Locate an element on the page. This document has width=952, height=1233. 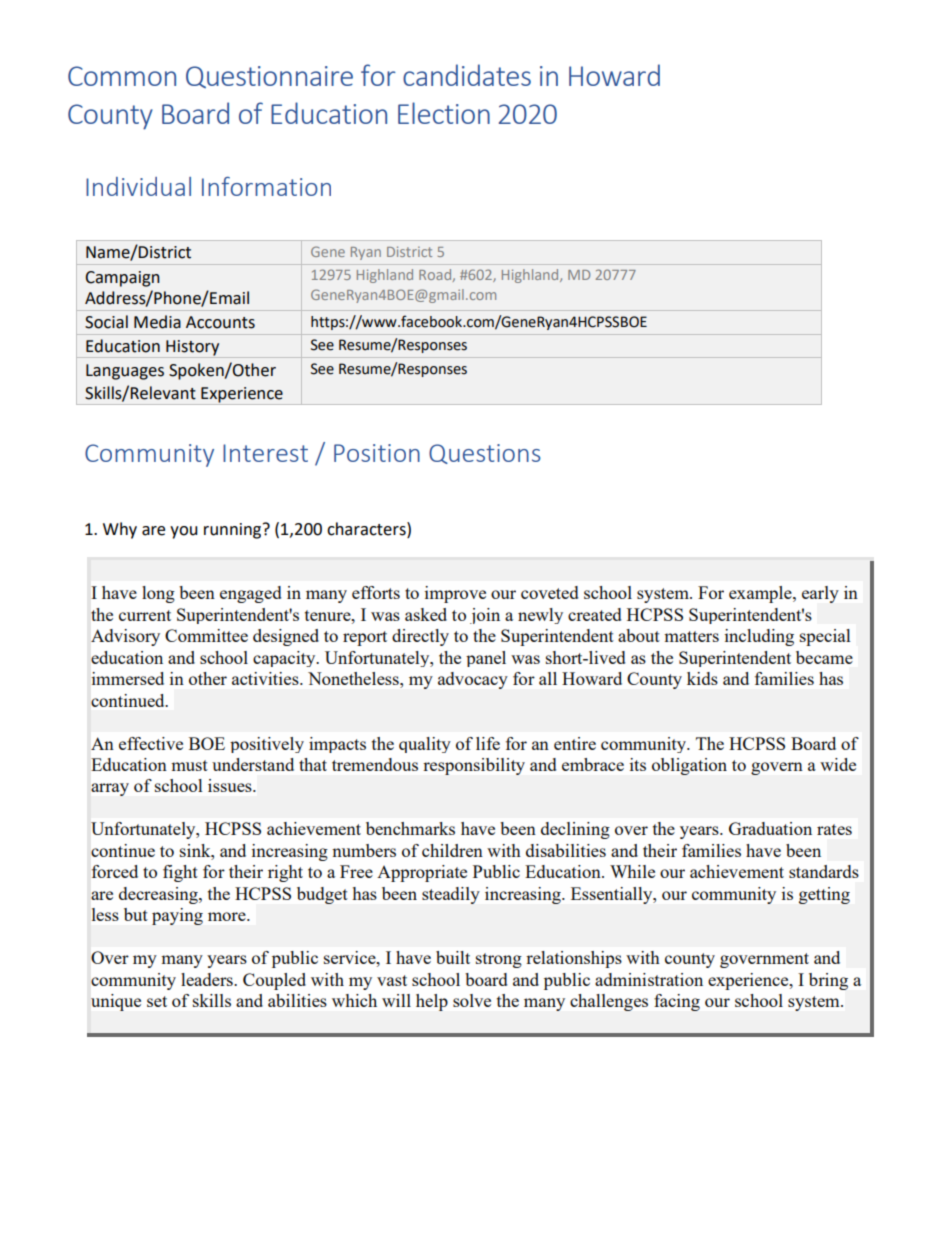
improve is located at coordinates (455, 594).
